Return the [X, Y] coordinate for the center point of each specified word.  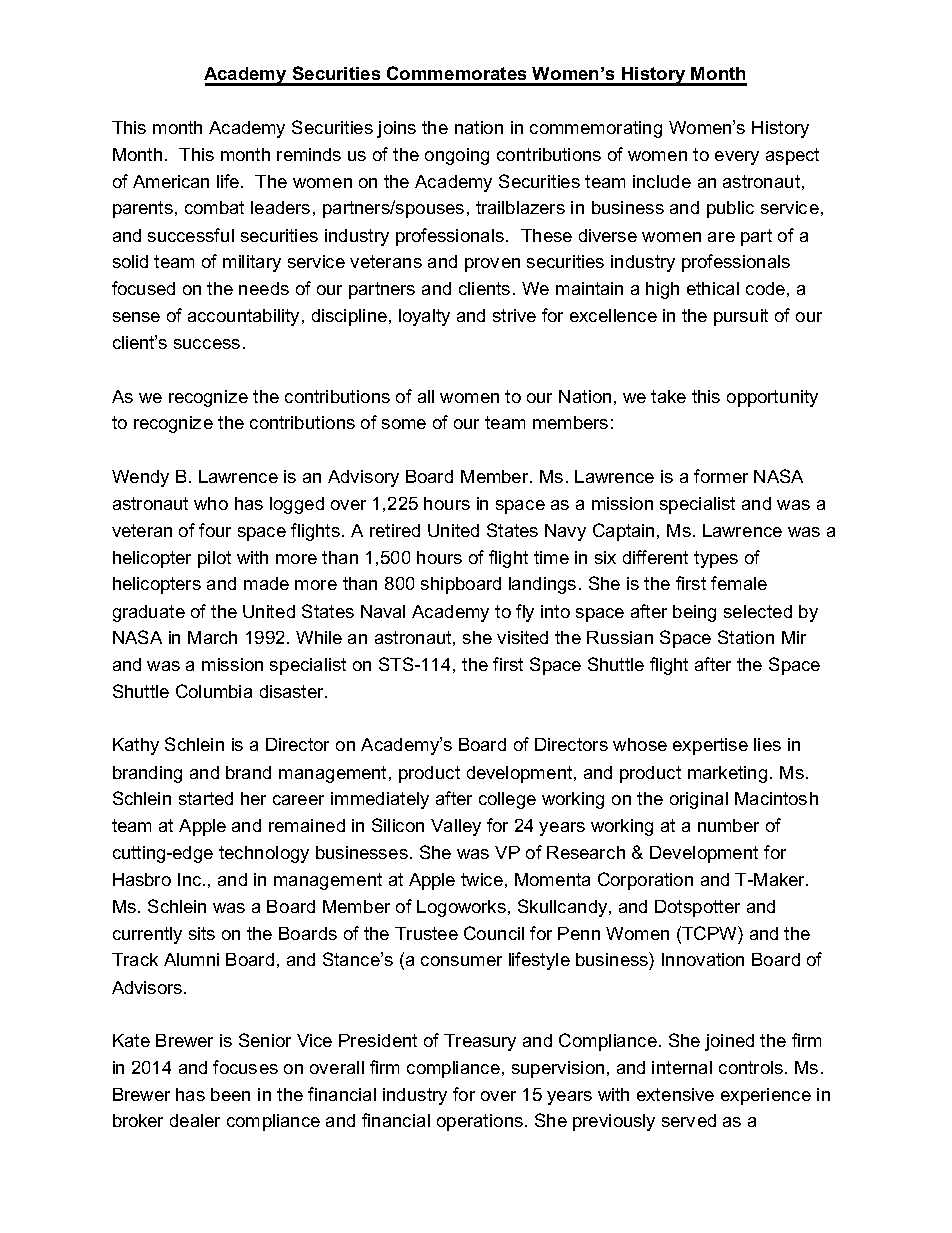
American [171, 181]
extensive [675, 1094]
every [737, 158]
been [230, 1094]
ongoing [457, 156]
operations [480, 1122]
